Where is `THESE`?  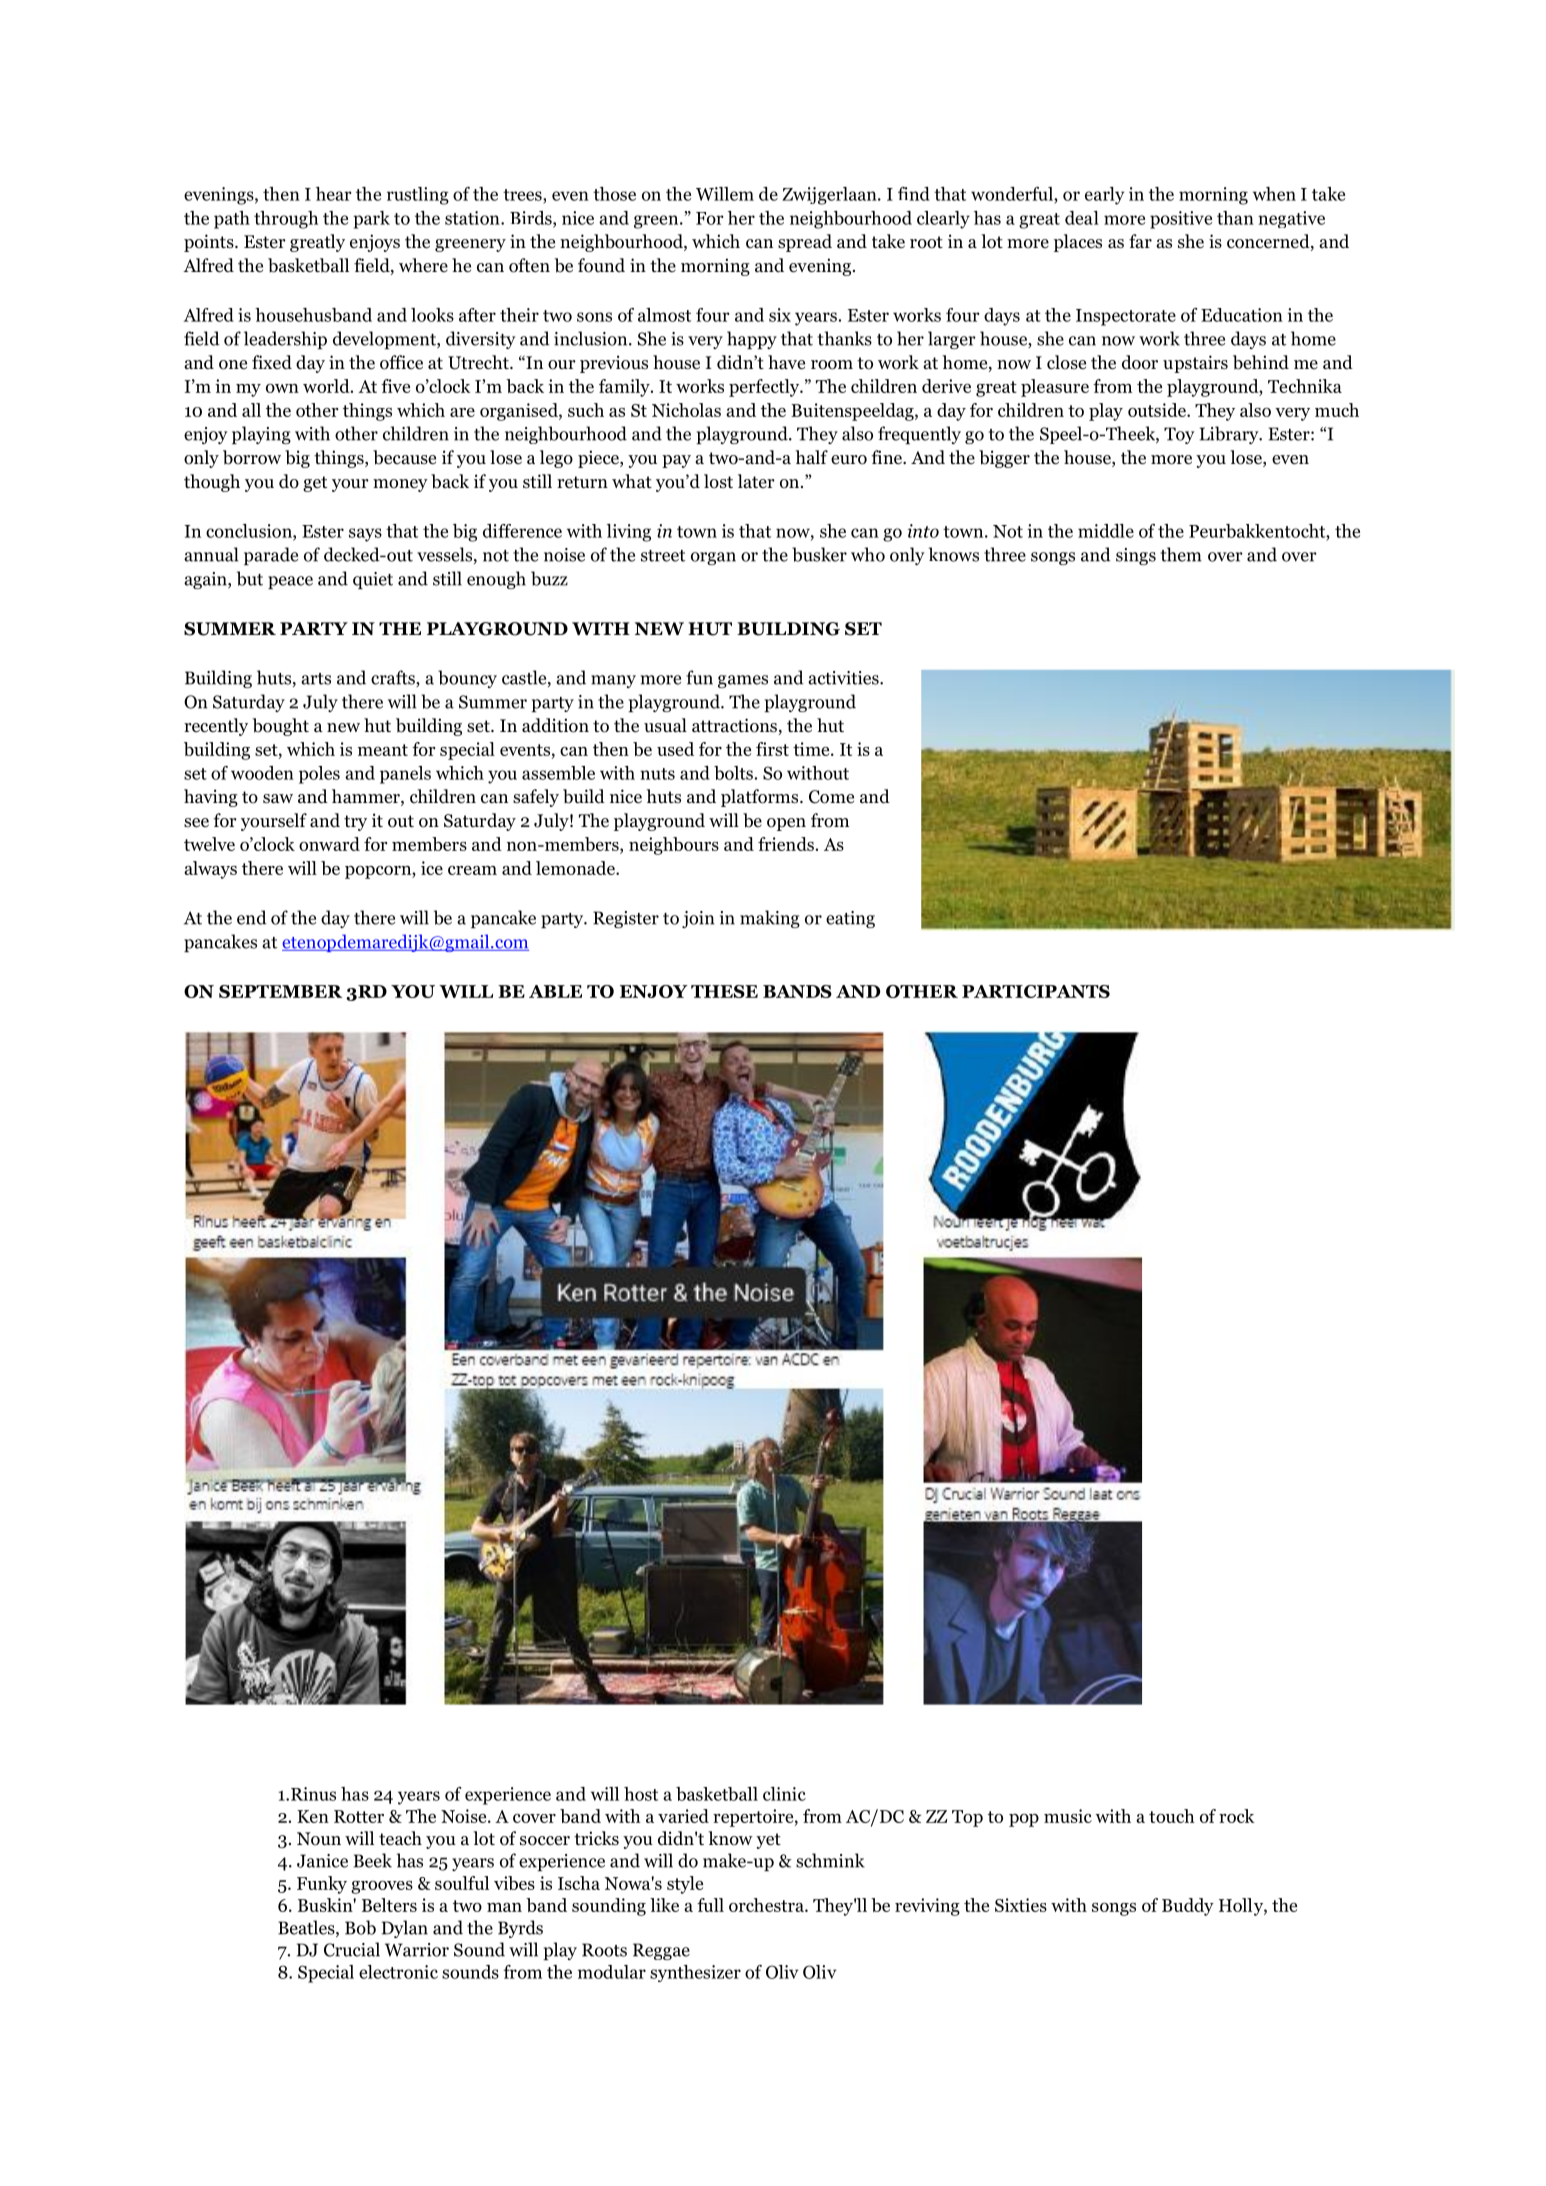 THESE is located at coordinates (724, 991).
